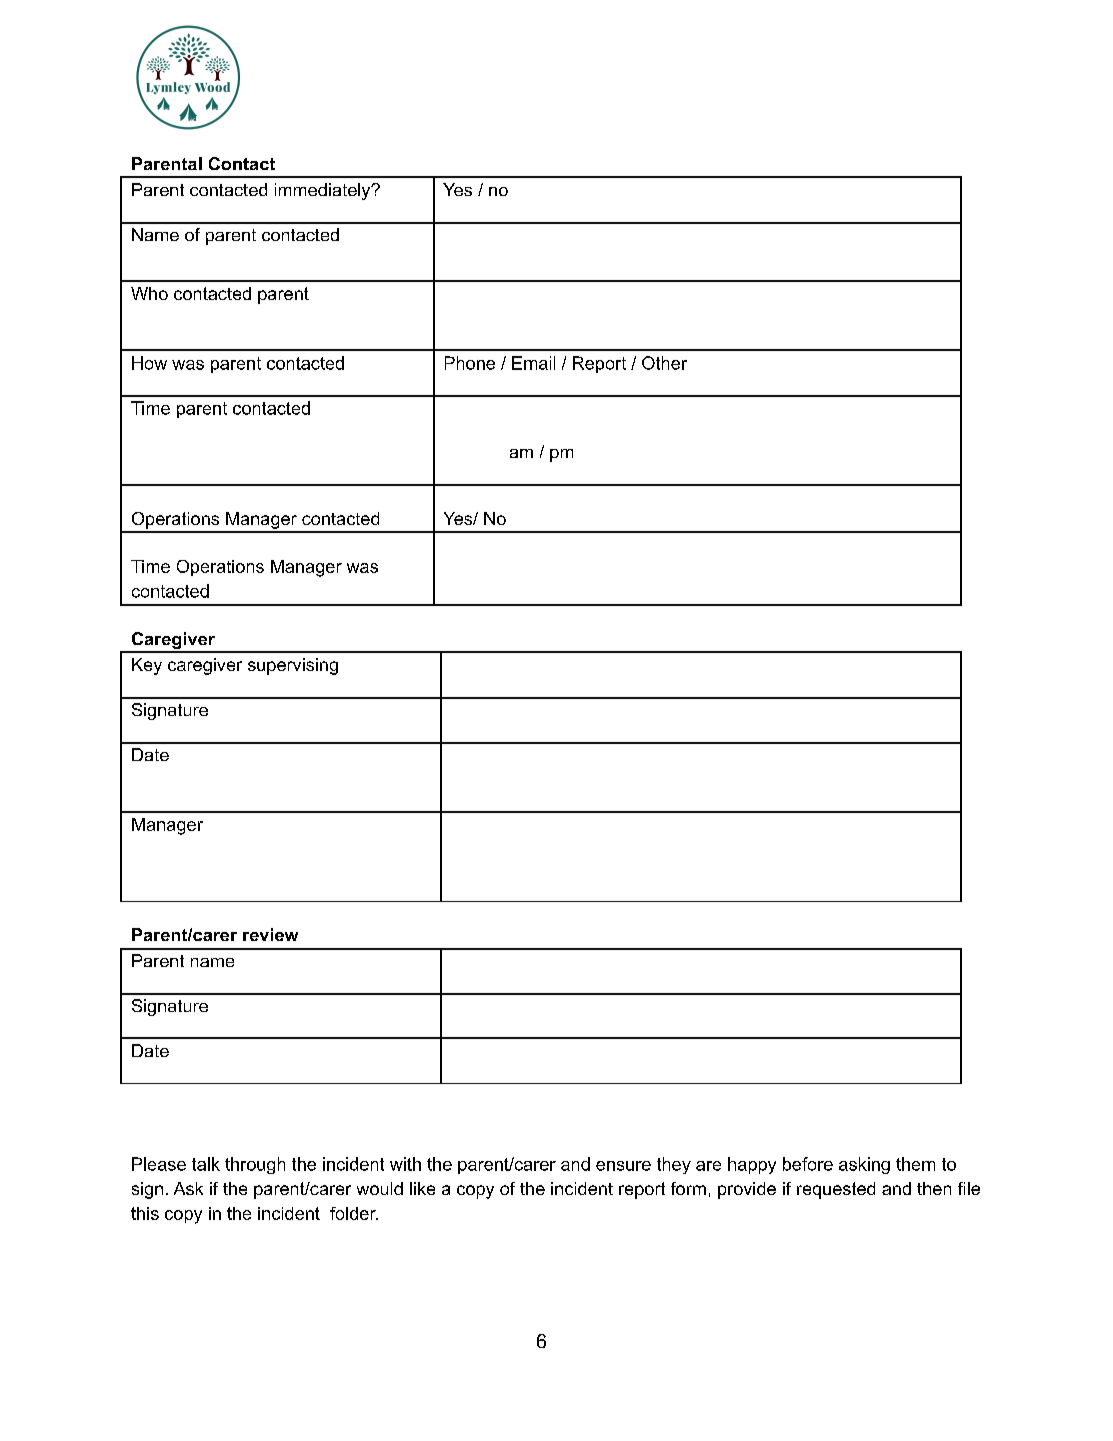 The width and height of the screenshot is (1113, 1441). What do you see at coordinates (533, 363) in the screenshot?
I see `Email` at bounding box center [533, 363].
